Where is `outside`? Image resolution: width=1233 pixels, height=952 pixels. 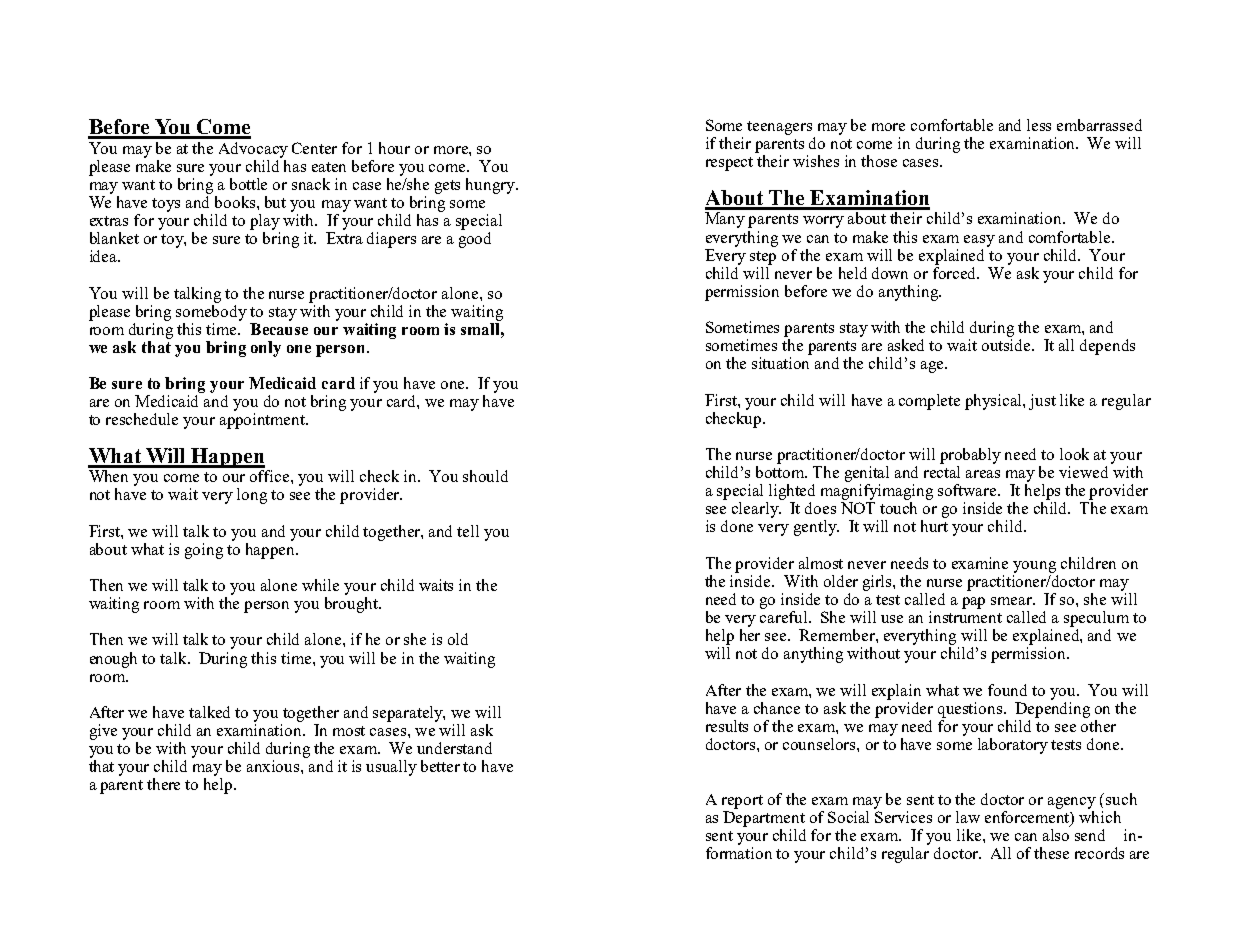
outside is located at coordinates (1007, 345).
